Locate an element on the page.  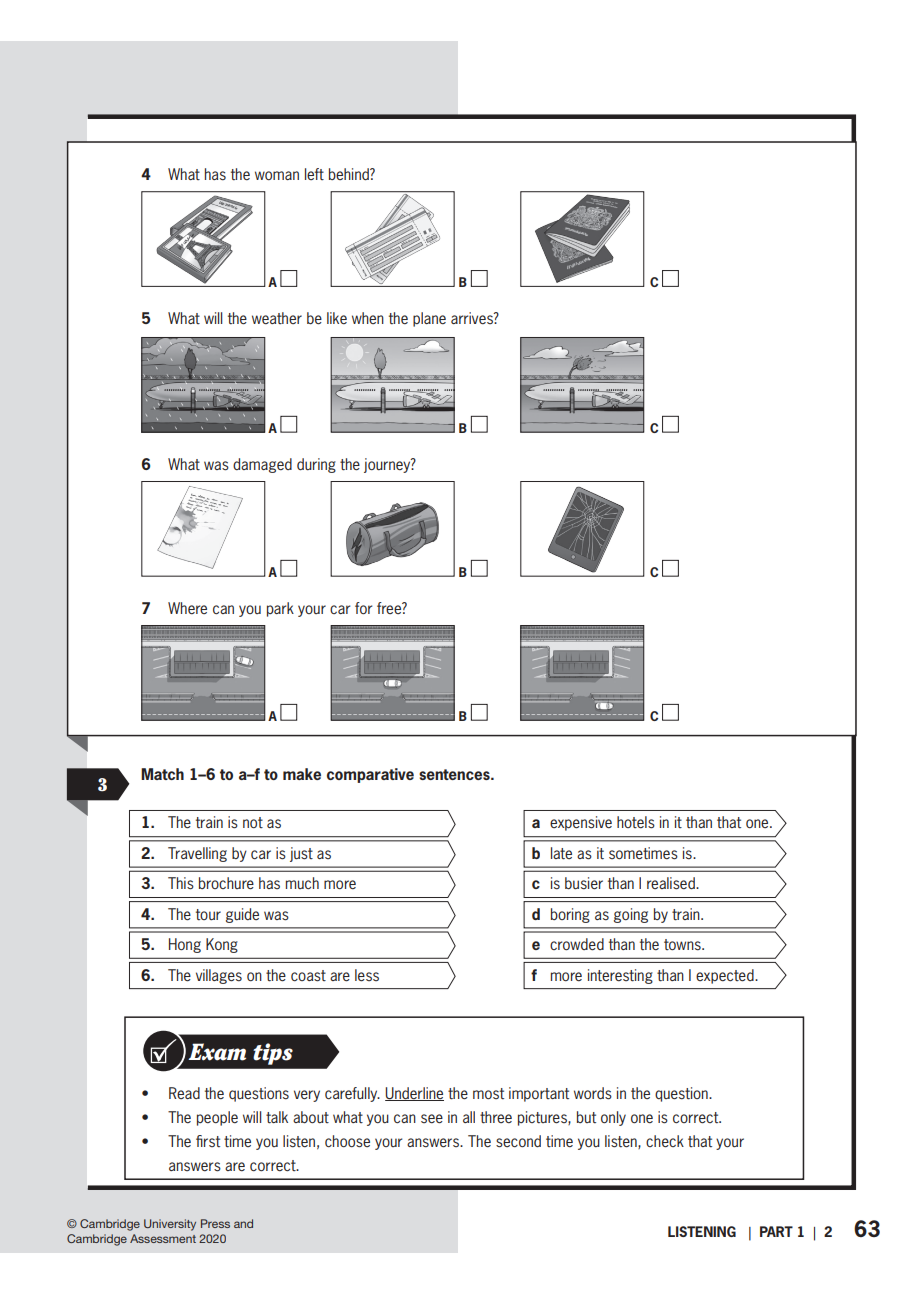
and is located at coordinates (243, 1223).
